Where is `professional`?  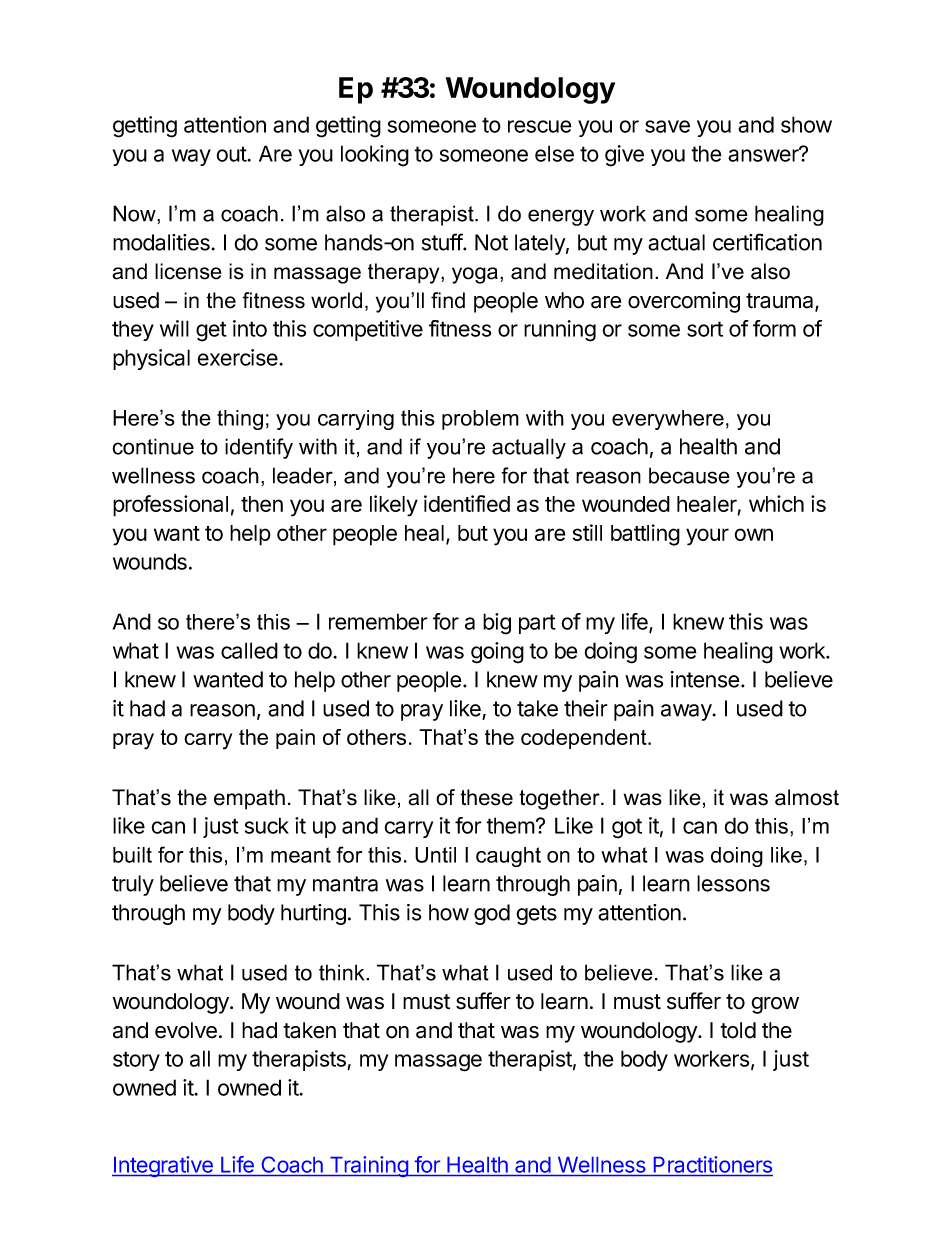 professional is located at coordinates (170, 506).
